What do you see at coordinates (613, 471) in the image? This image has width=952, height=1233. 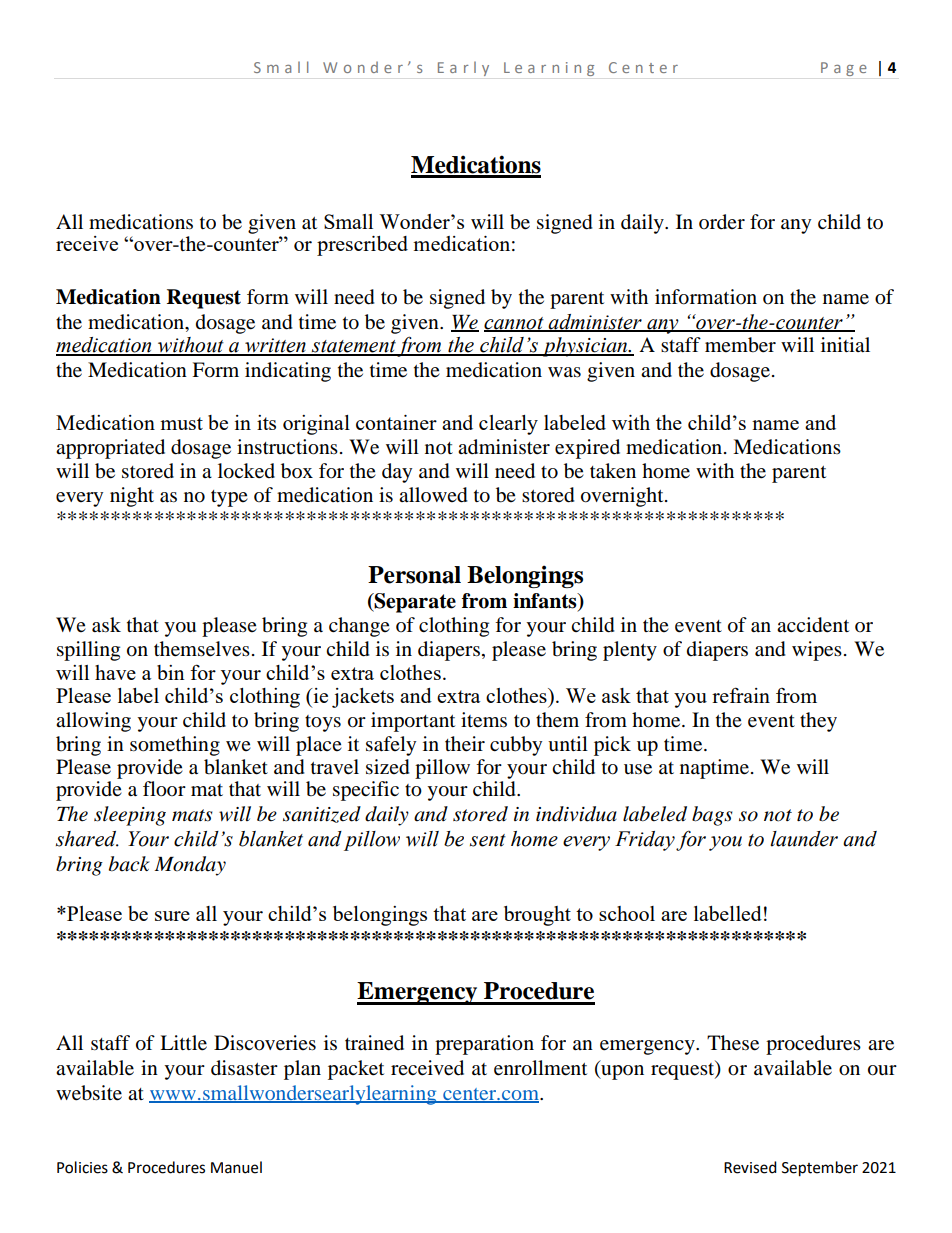 I see `taken` at bounding box center [613, 471].
